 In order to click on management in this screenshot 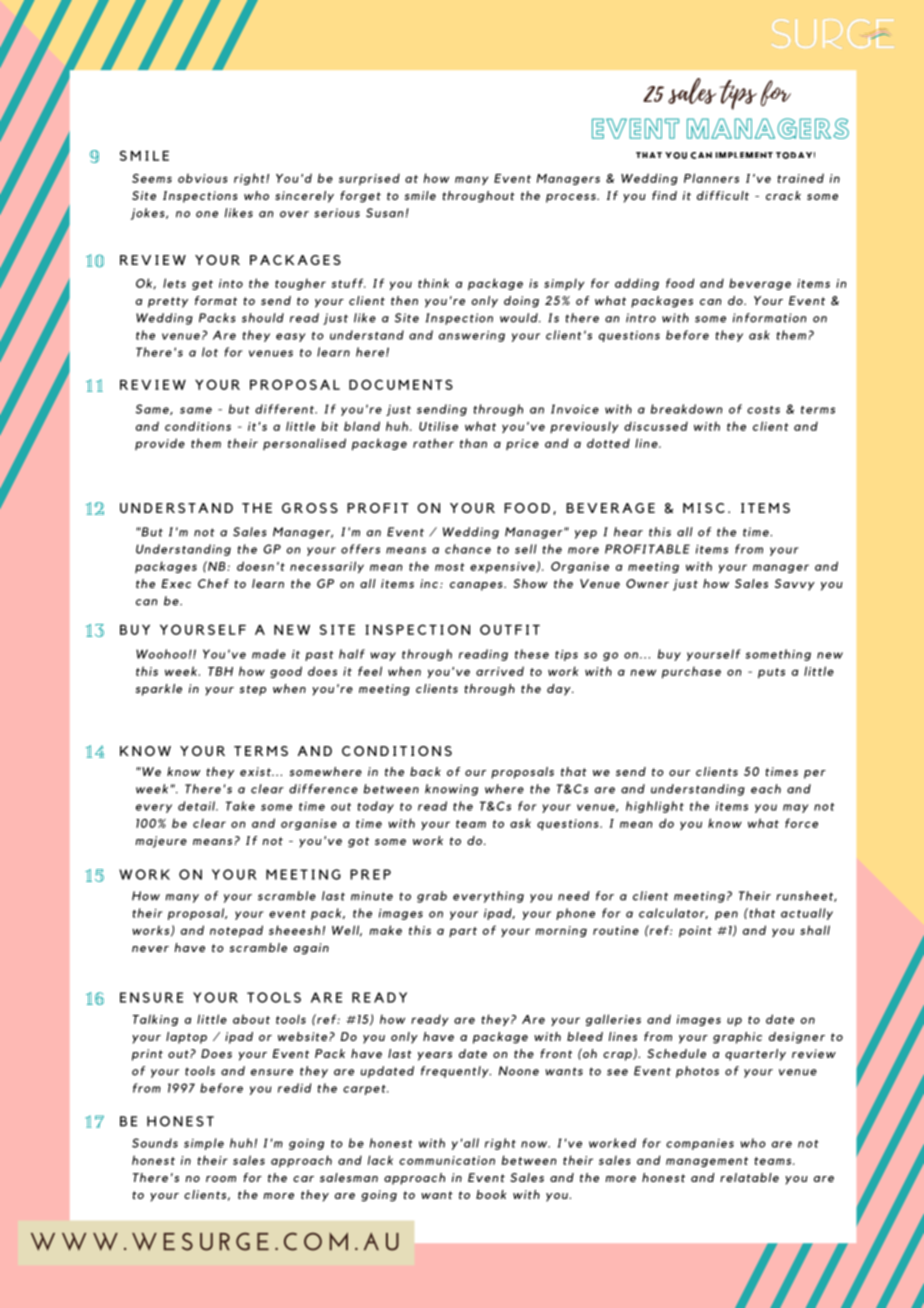, I will do `click(707, 1162)`.
